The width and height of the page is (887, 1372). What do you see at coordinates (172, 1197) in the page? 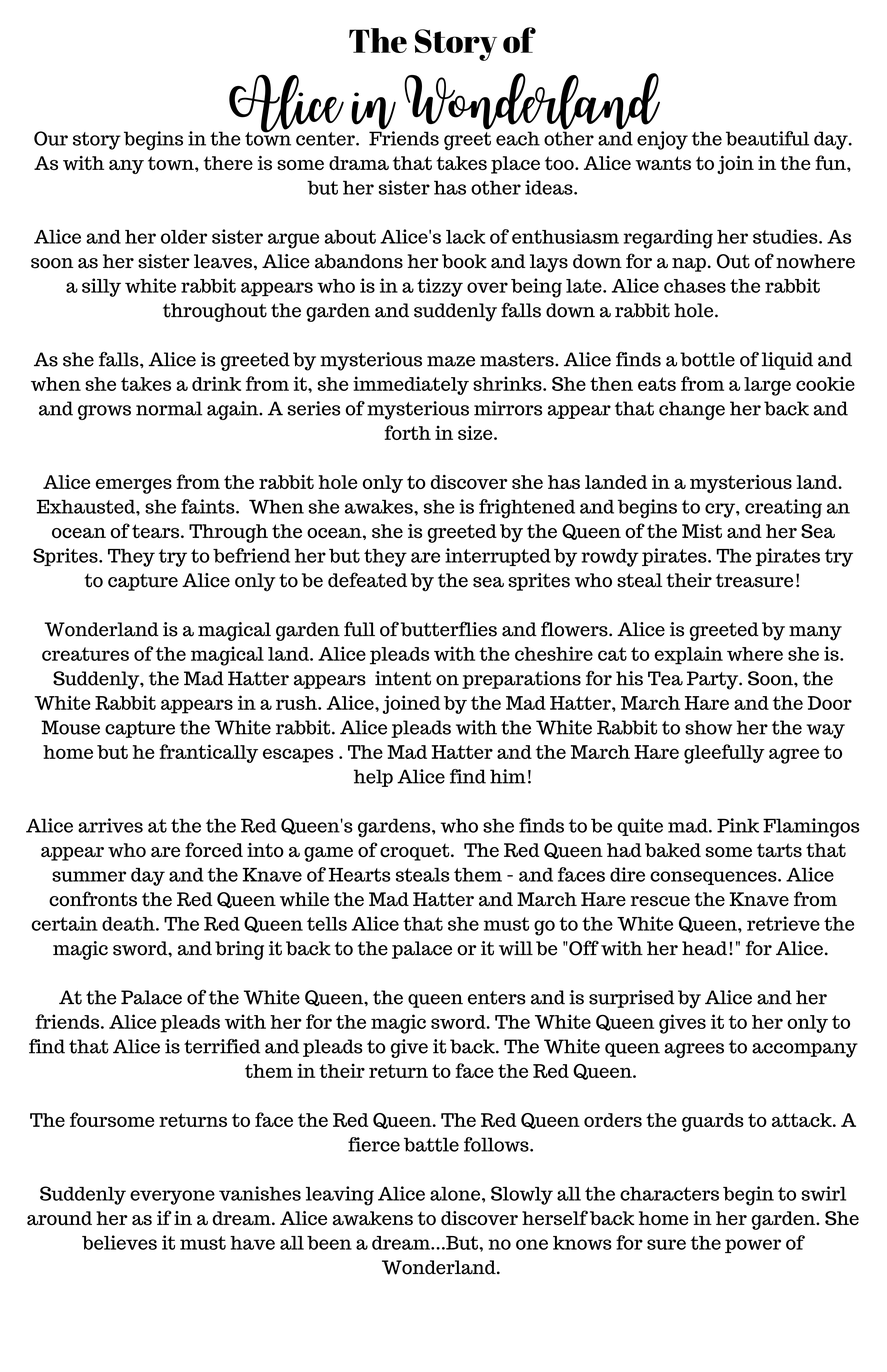
I see `everyone` at bounding box center [172, 1197].
